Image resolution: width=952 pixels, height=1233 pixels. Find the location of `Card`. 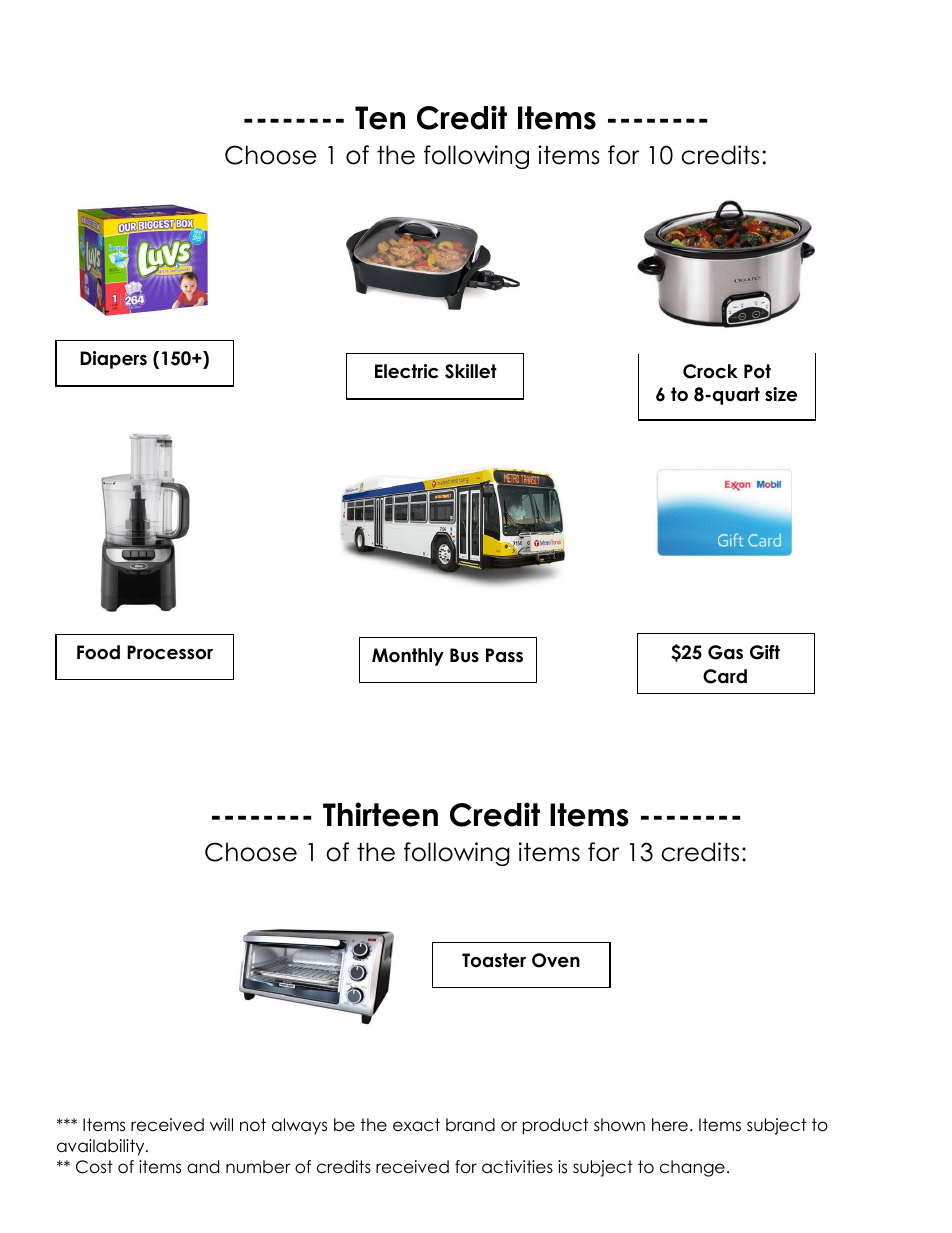

Card is located at coordinates (725, 676).
